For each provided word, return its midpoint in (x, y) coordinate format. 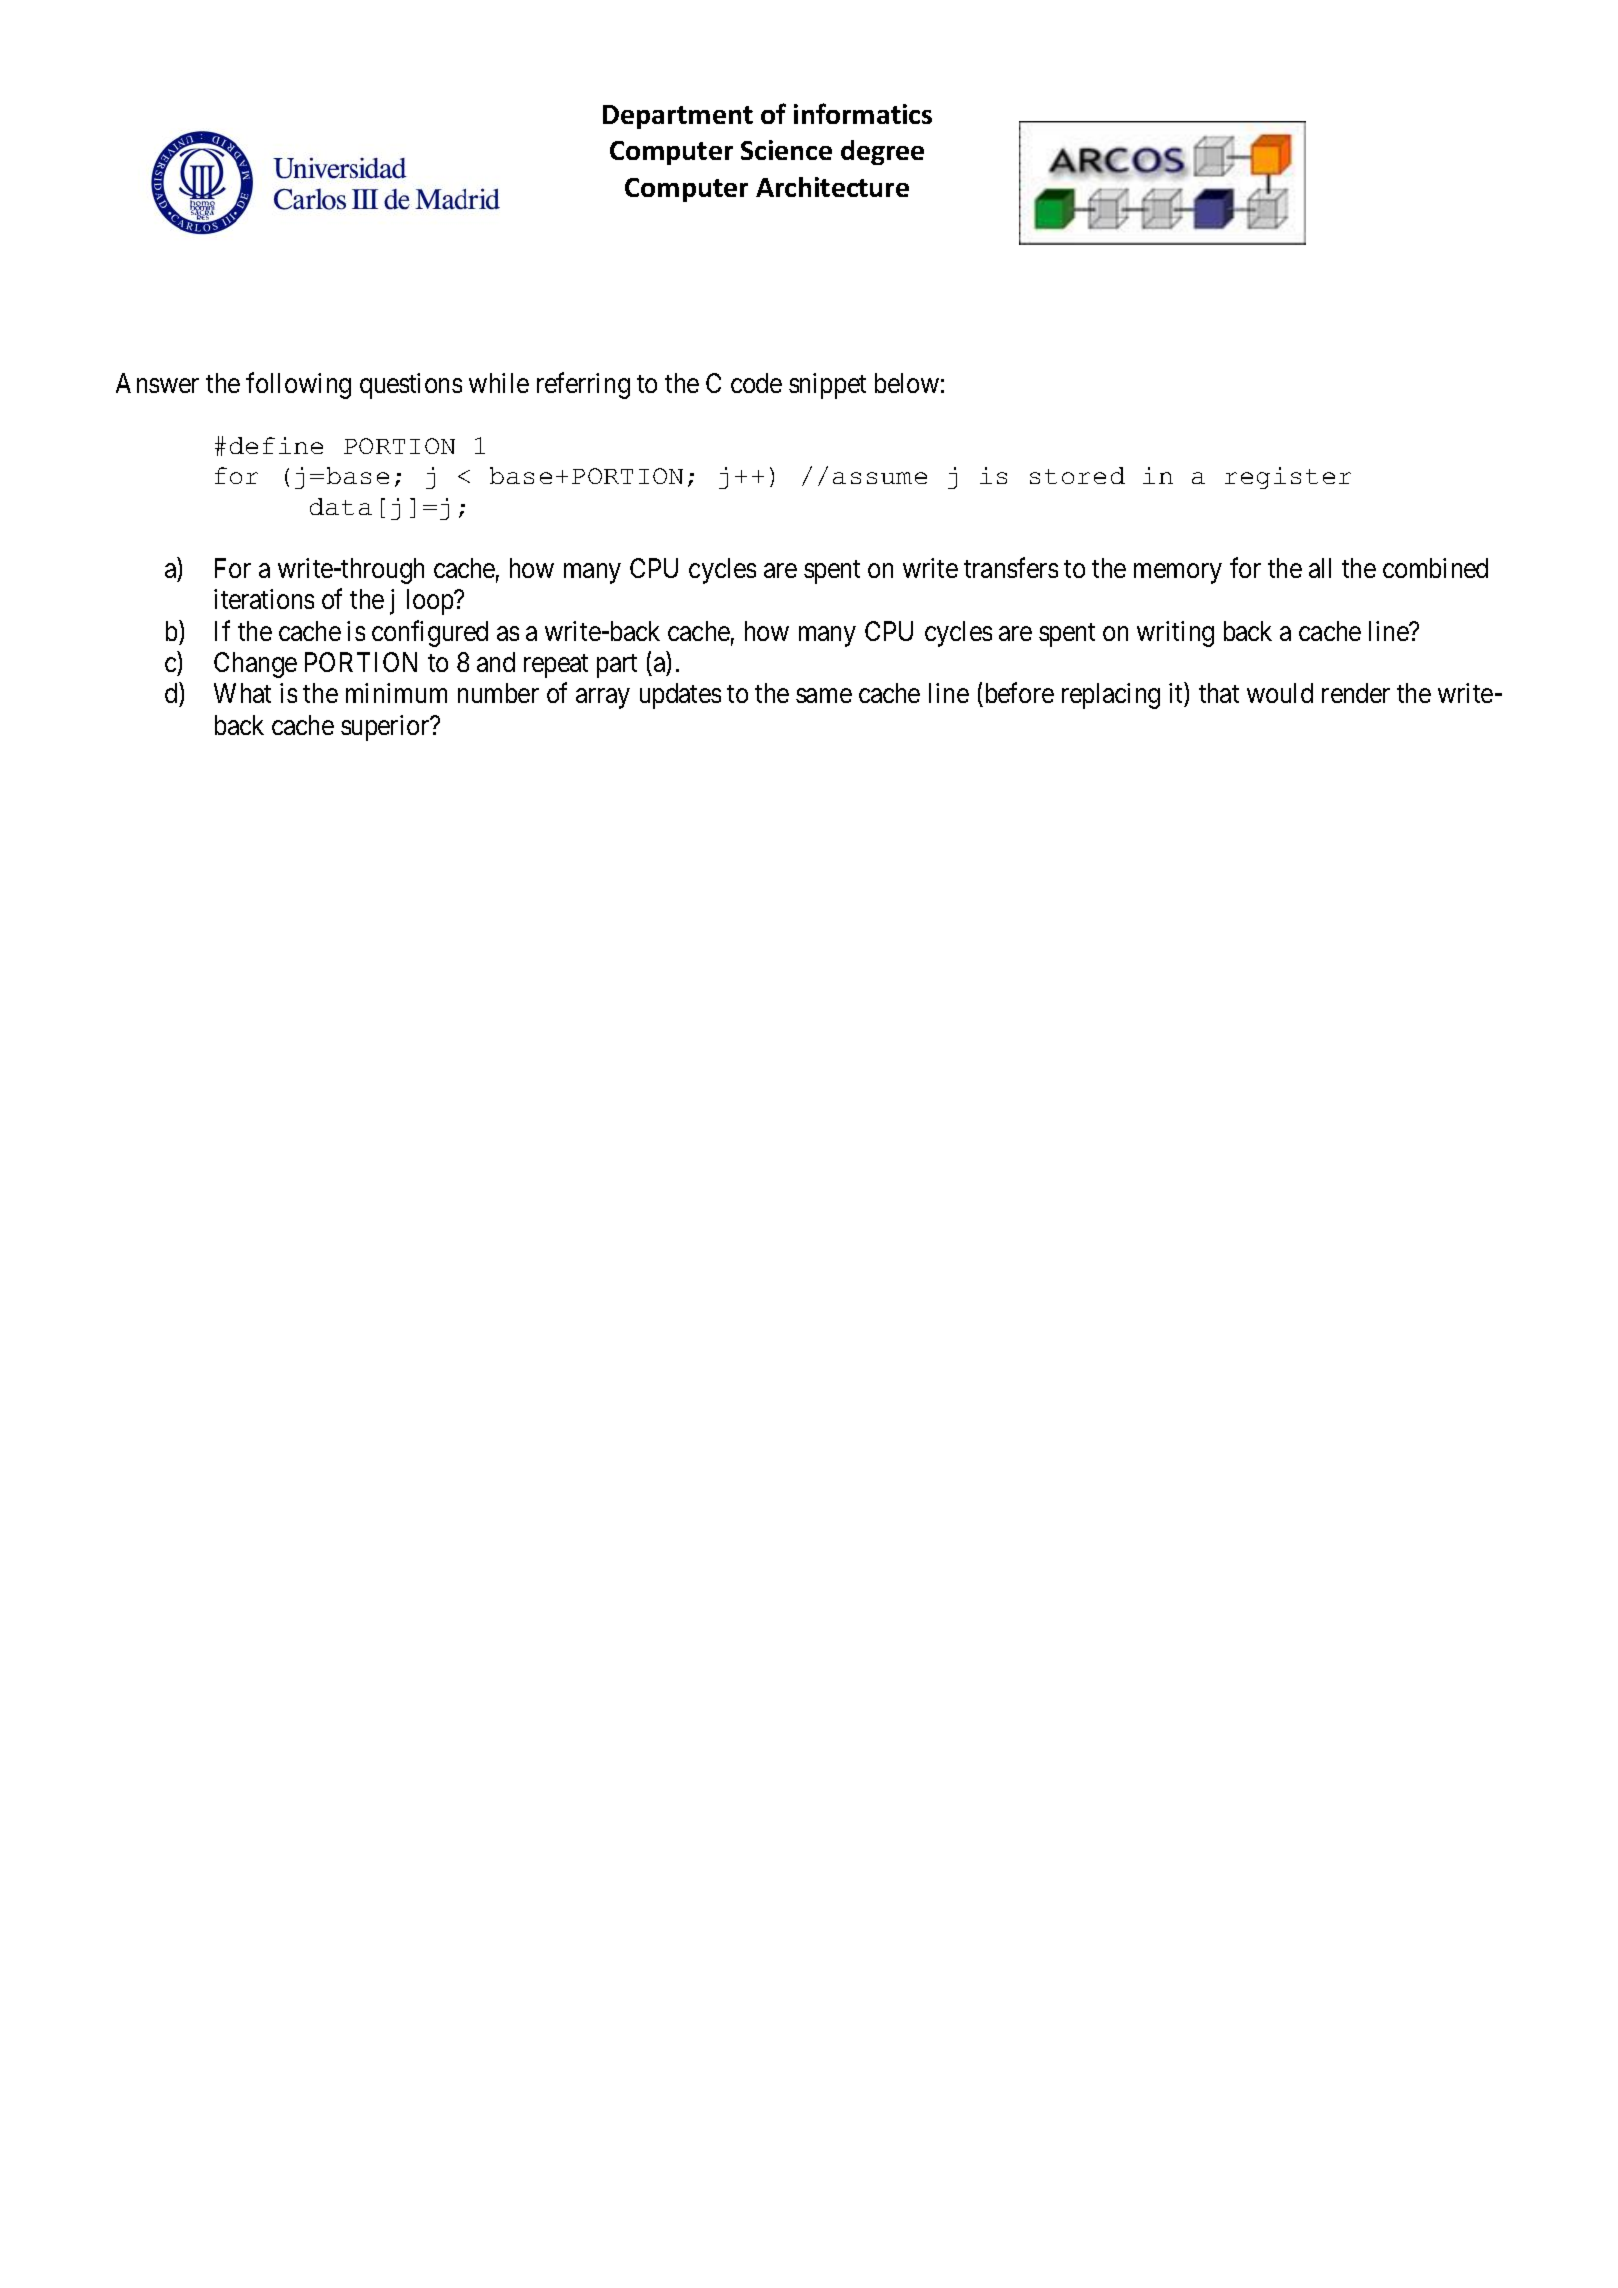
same (824, 696)
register (1288, 478)
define (276, 445)
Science (786, 150)
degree (882, 152)
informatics (863, 113)
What (242, 693)
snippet (827, 386)
